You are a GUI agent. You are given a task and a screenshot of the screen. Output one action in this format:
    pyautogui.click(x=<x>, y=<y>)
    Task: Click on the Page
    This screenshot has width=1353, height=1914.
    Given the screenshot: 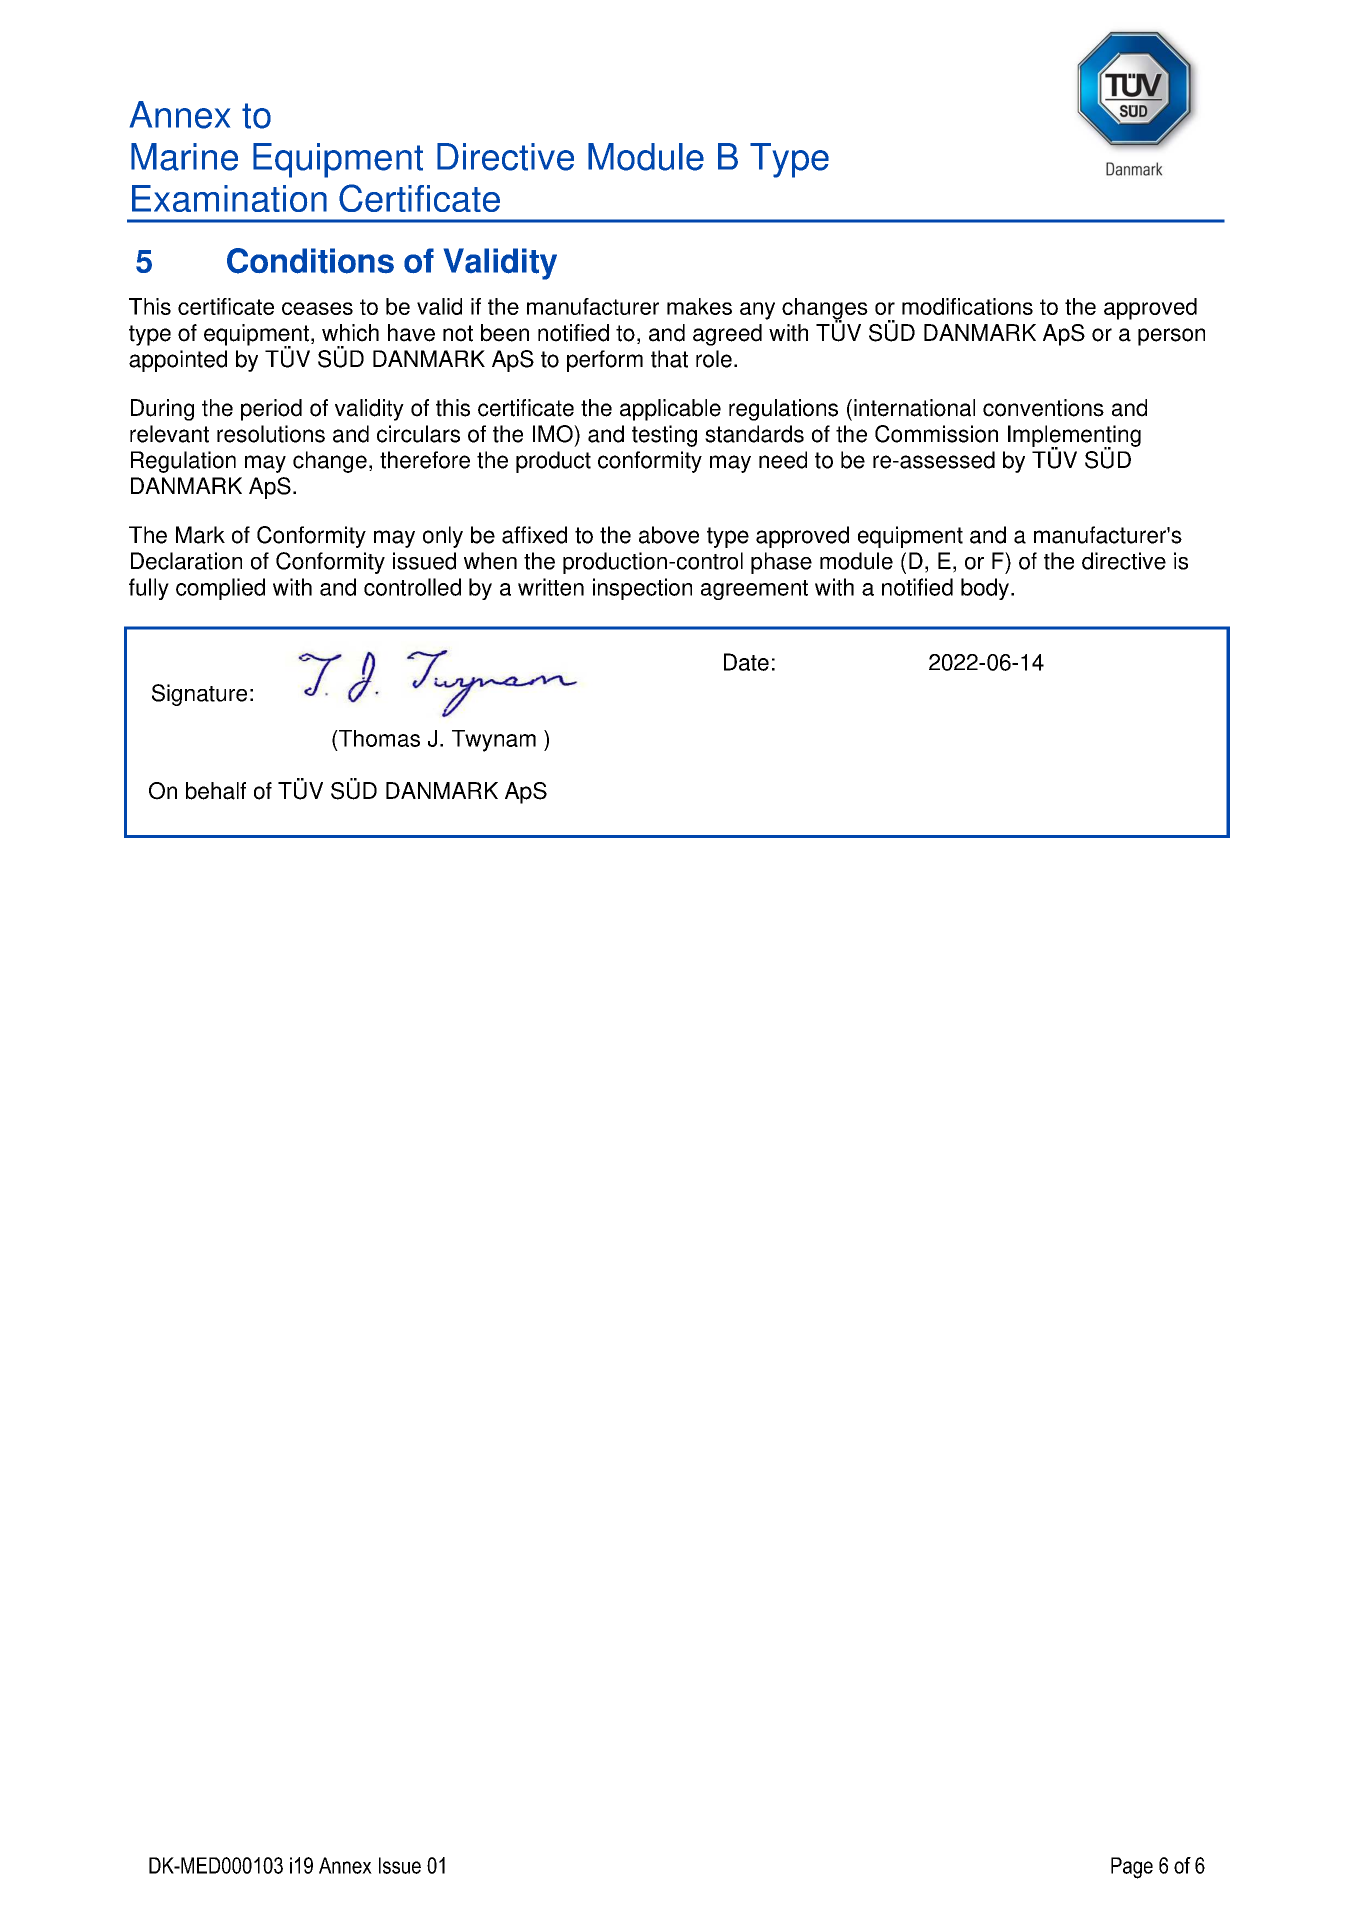 What is the action you would take?
    pyautogui.click(x=1132, y=1868)
